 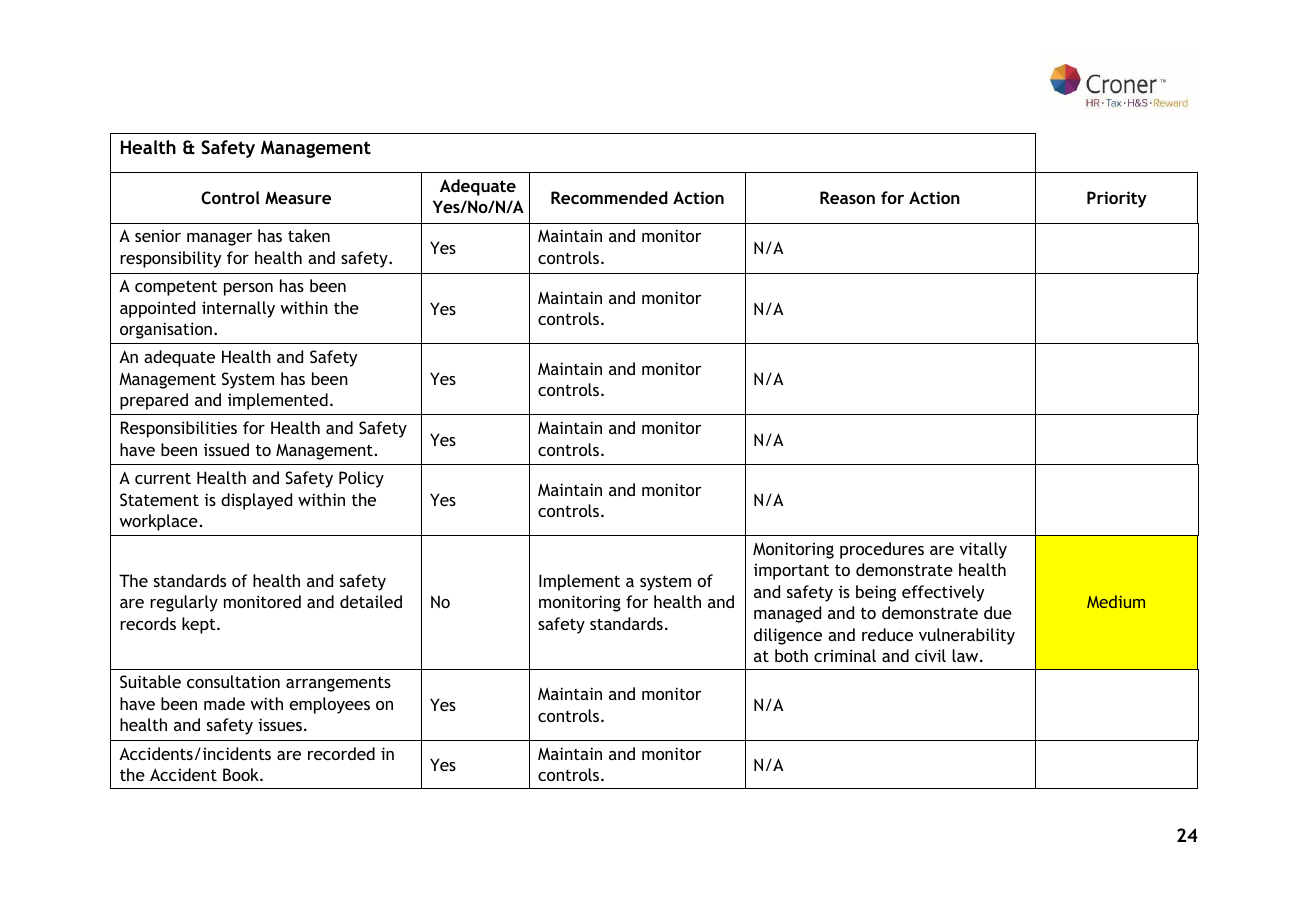 What do you see at coordinates (256, 501) in the document?
I see `displayed` at bounding box center [256, 501].
